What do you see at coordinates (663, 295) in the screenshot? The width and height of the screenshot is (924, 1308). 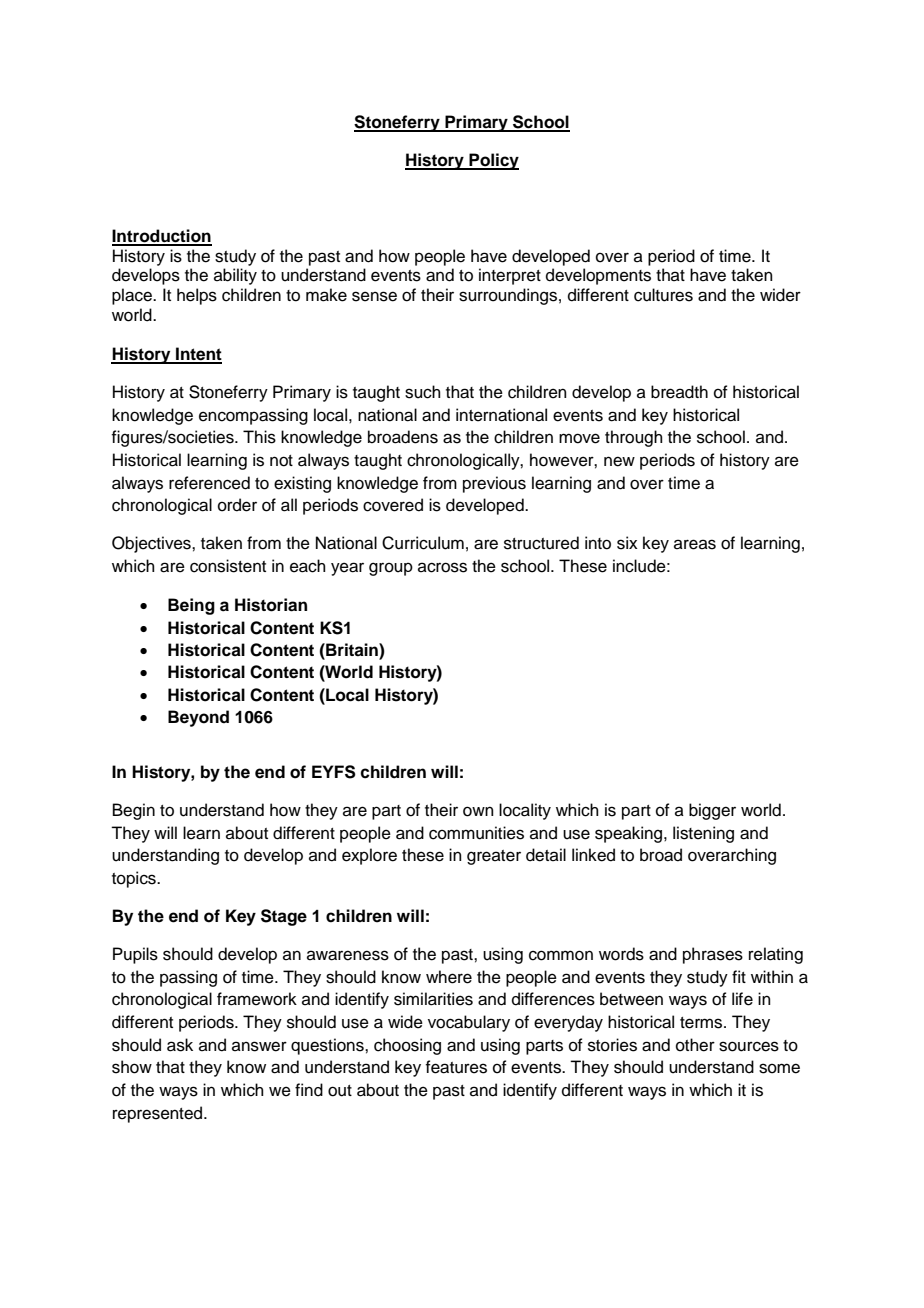 I see `cultures` at bounding box center [663, 295].
